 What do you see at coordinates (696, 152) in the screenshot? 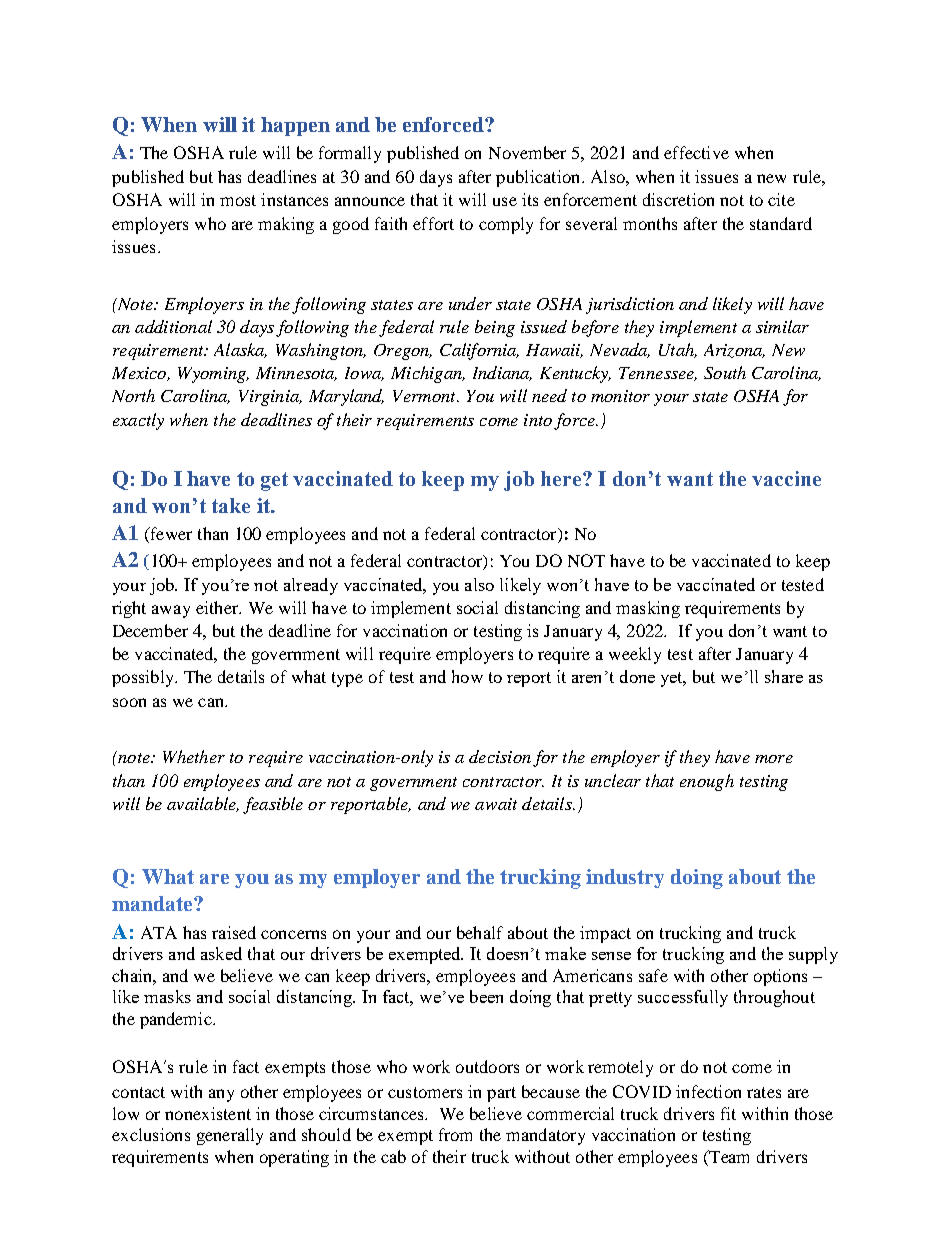
I see `effective` at bounding box center [696, 152].
